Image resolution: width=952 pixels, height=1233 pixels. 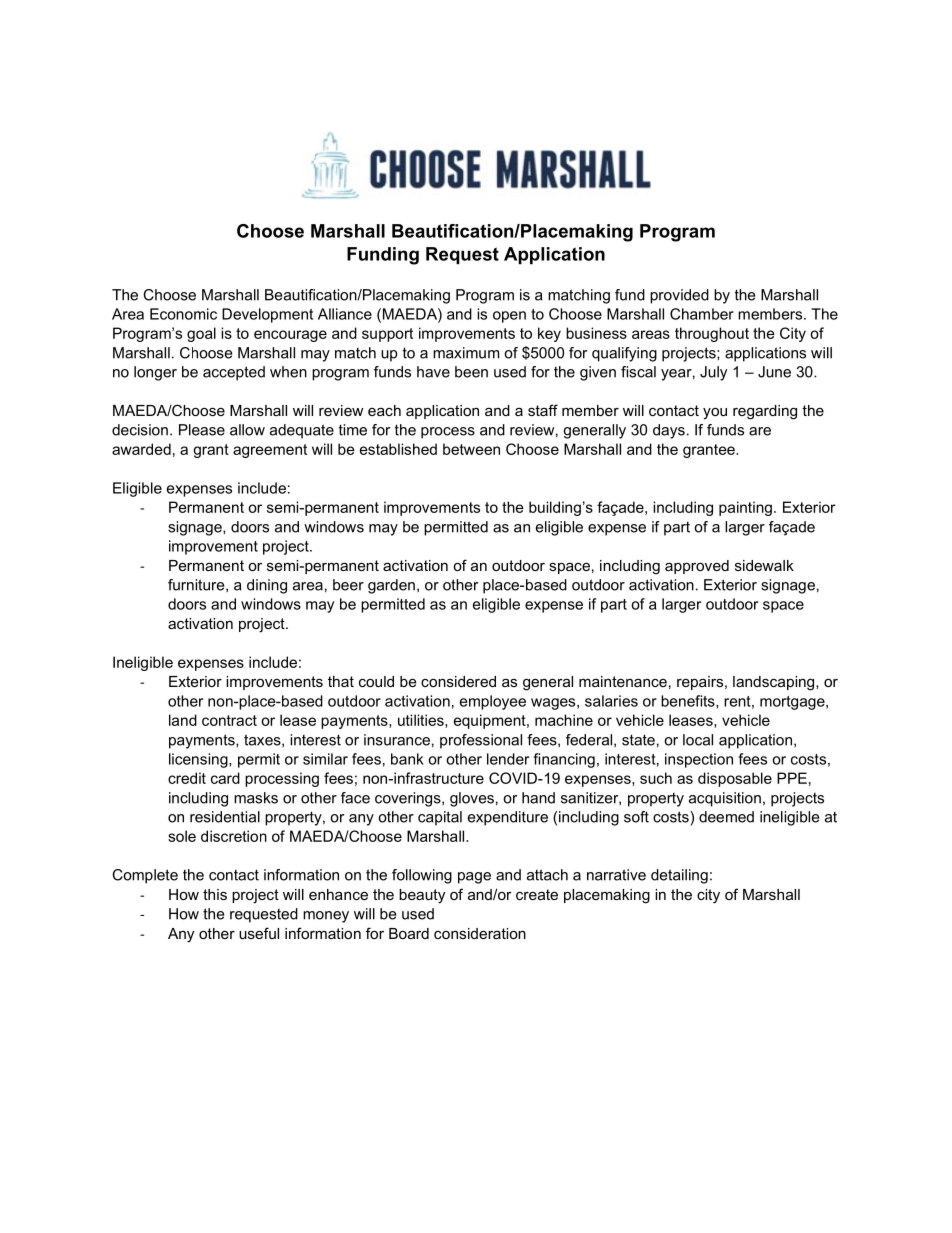 I want to click on consideration, so click(x=480, y=933).
